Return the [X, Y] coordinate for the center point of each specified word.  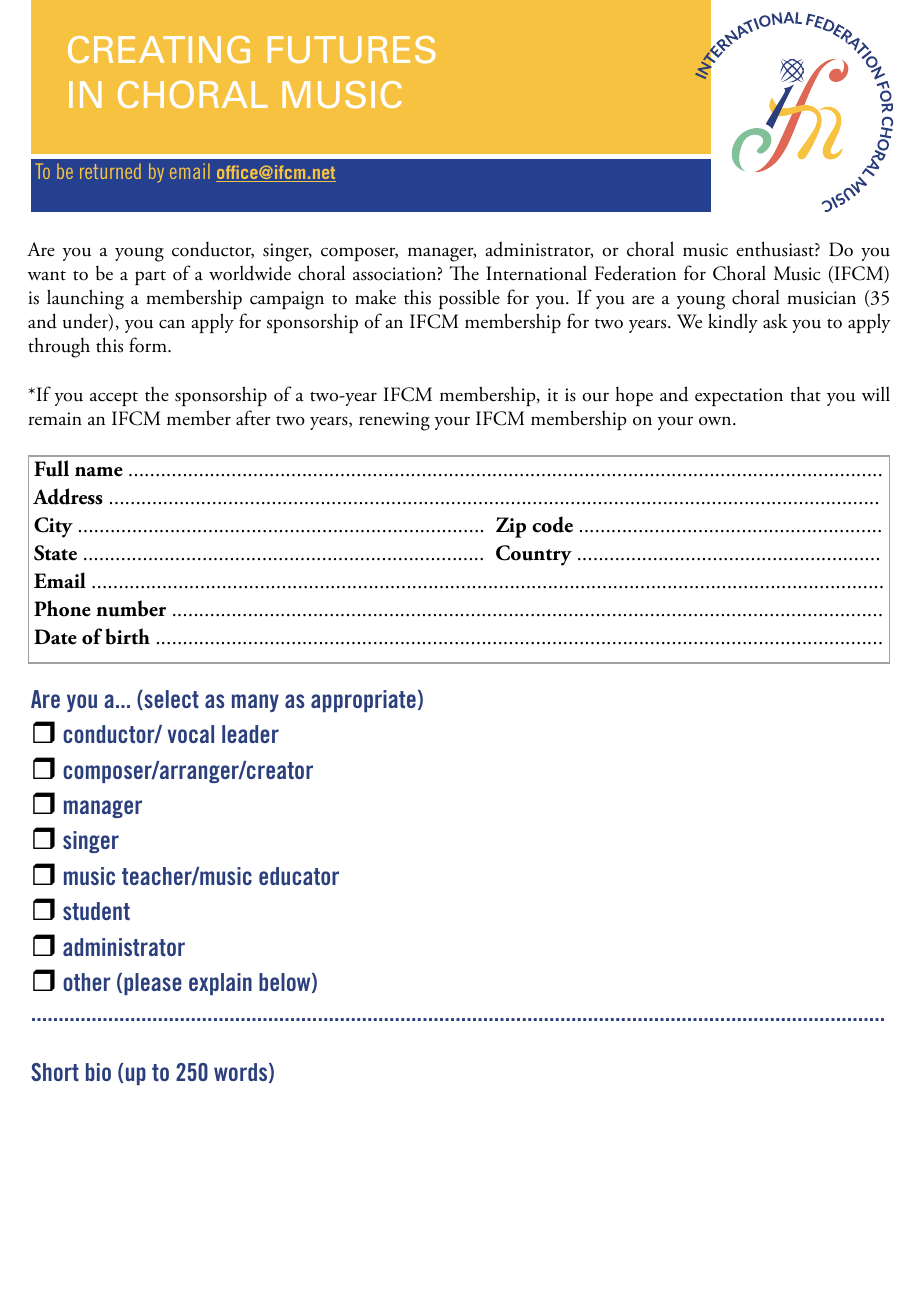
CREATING [159, 50]
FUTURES [352, 50]
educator [299, 876]
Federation [635, 273]
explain [220, 984]
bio [98, 1072]
